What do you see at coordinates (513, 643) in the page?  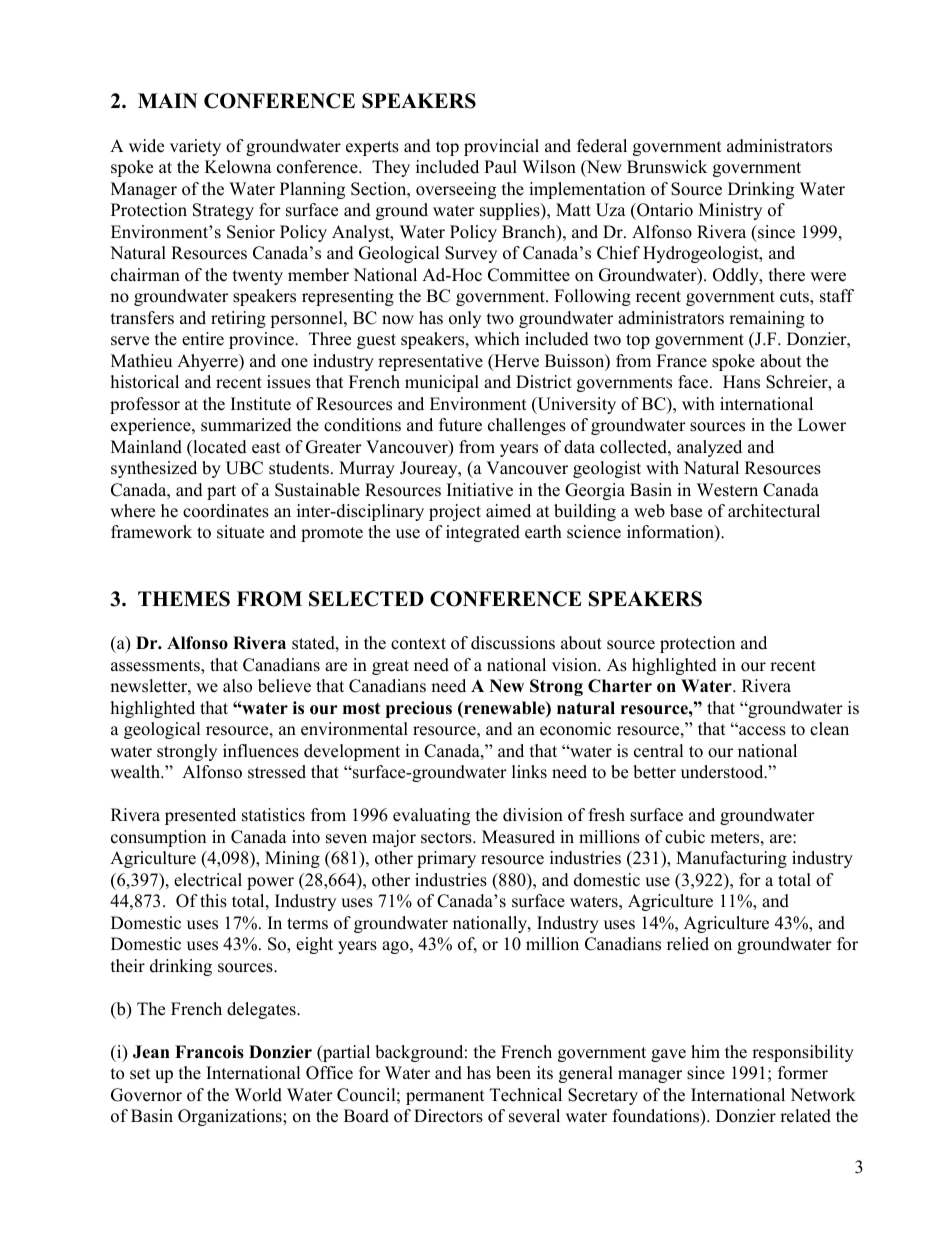 I see `discussions` at bounding box center [513, 643].
